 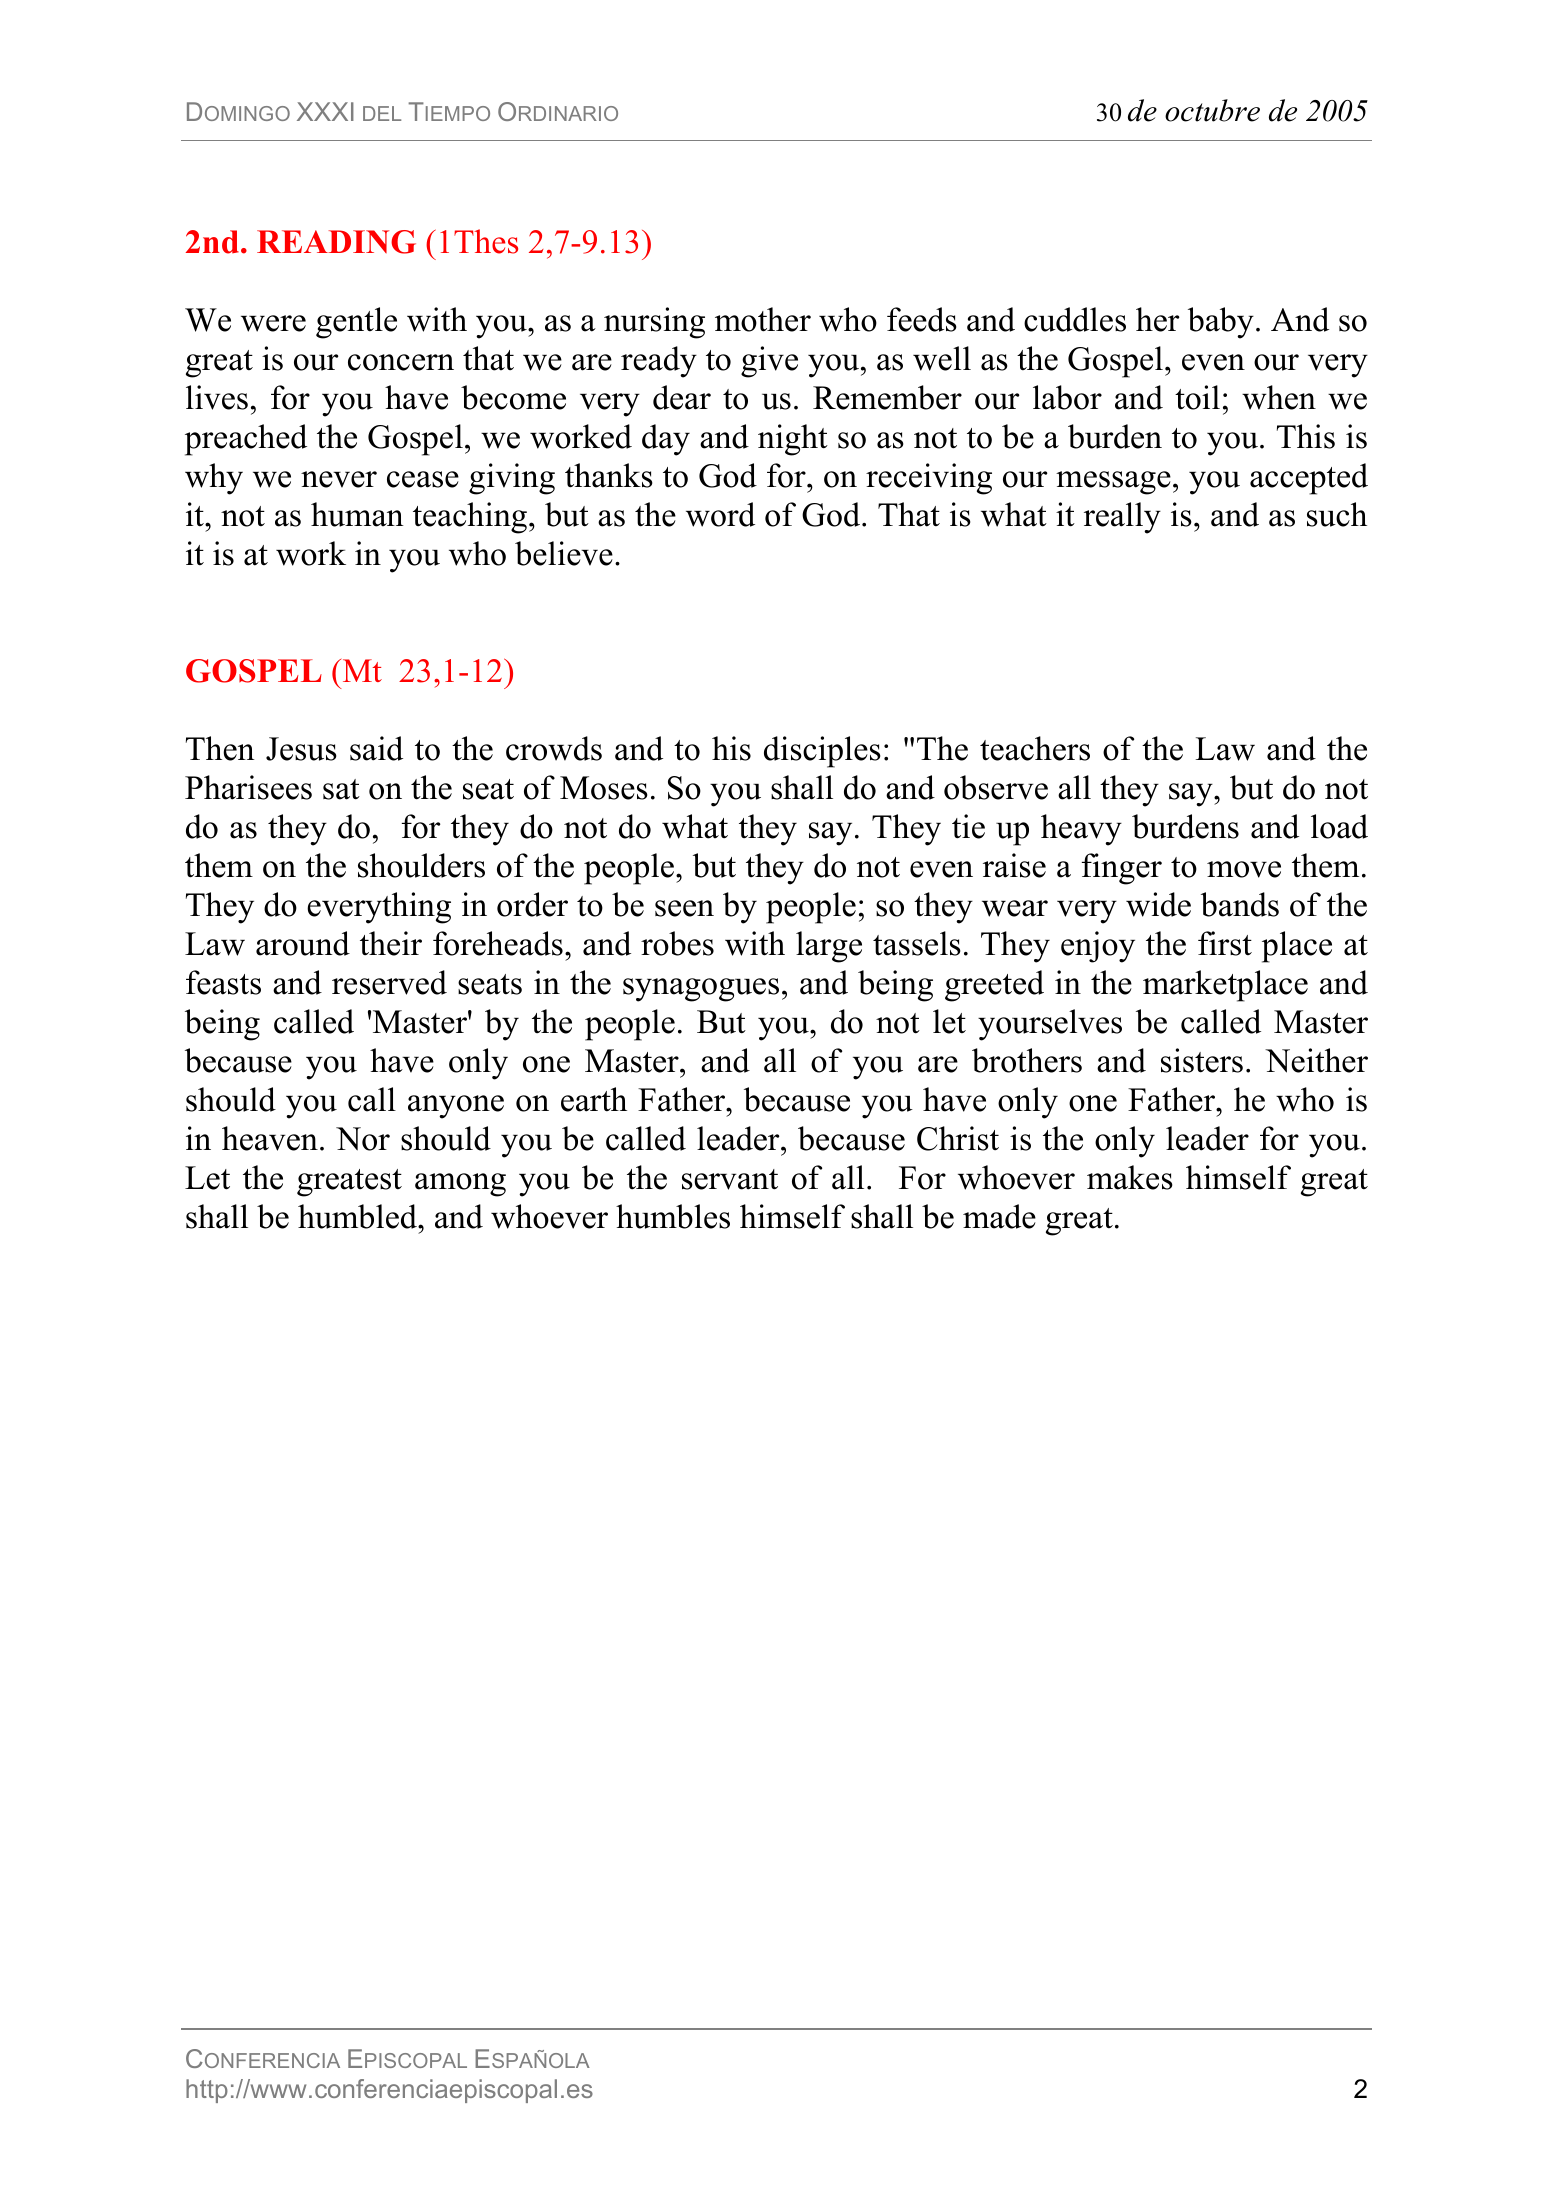 I want to click on mother, so click(x=763, y=319).
